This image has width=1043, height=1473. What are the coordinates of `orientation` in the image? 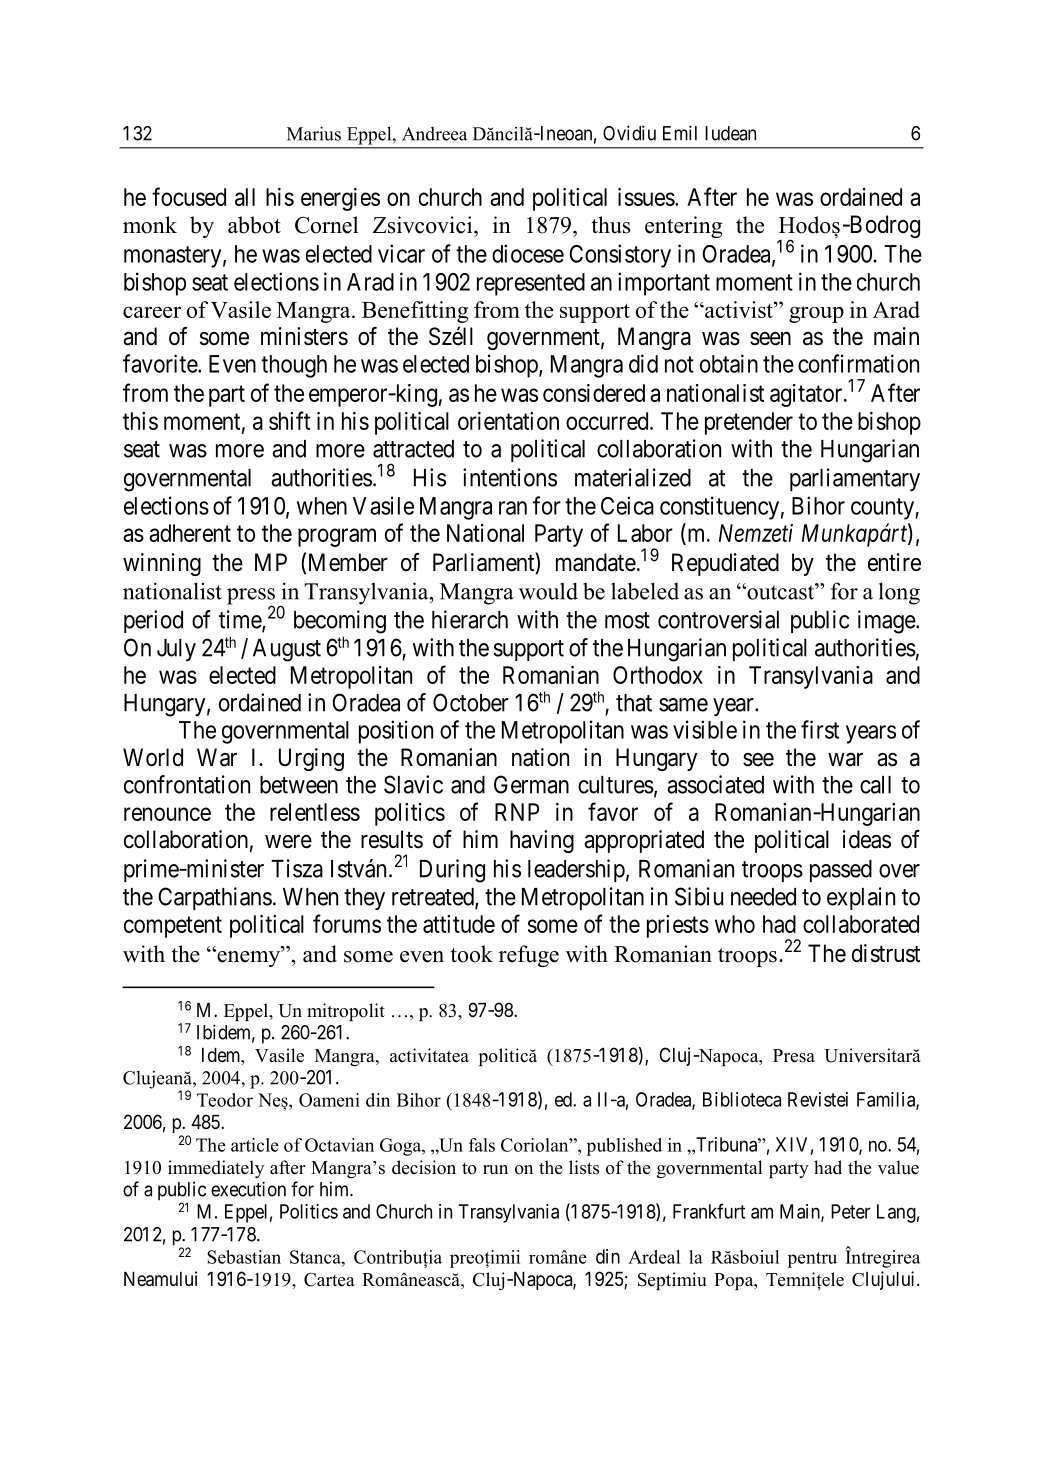 It's located at (508, 421).
